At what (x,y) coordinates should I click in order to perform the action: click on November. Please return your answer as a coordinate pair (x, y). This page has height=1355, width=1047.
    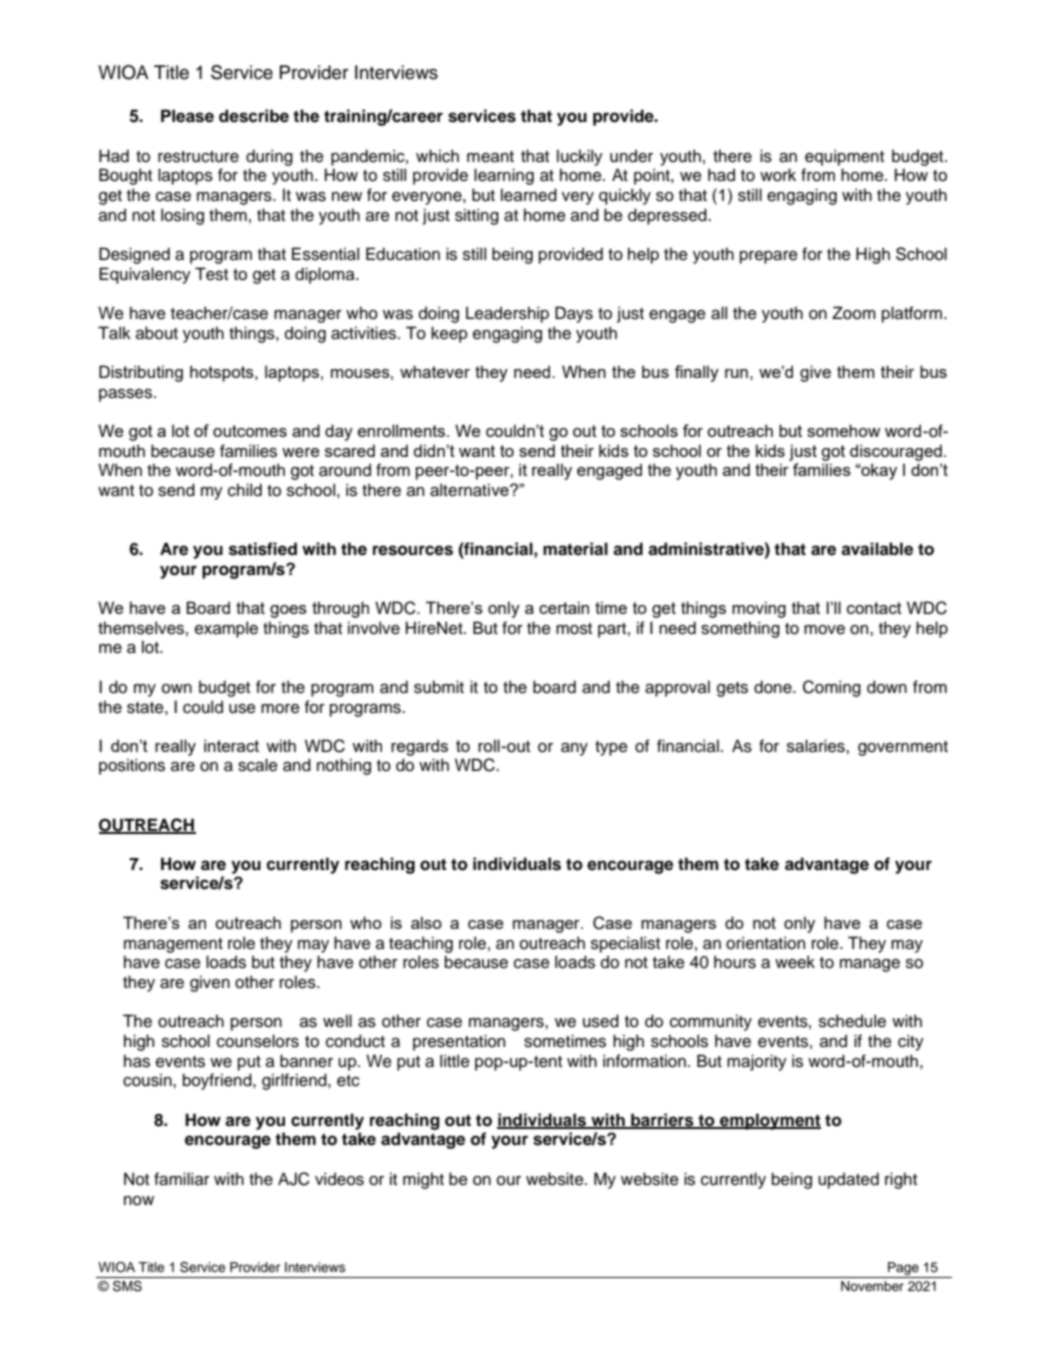
    Looking at the image, I should click on (872, 1286).
